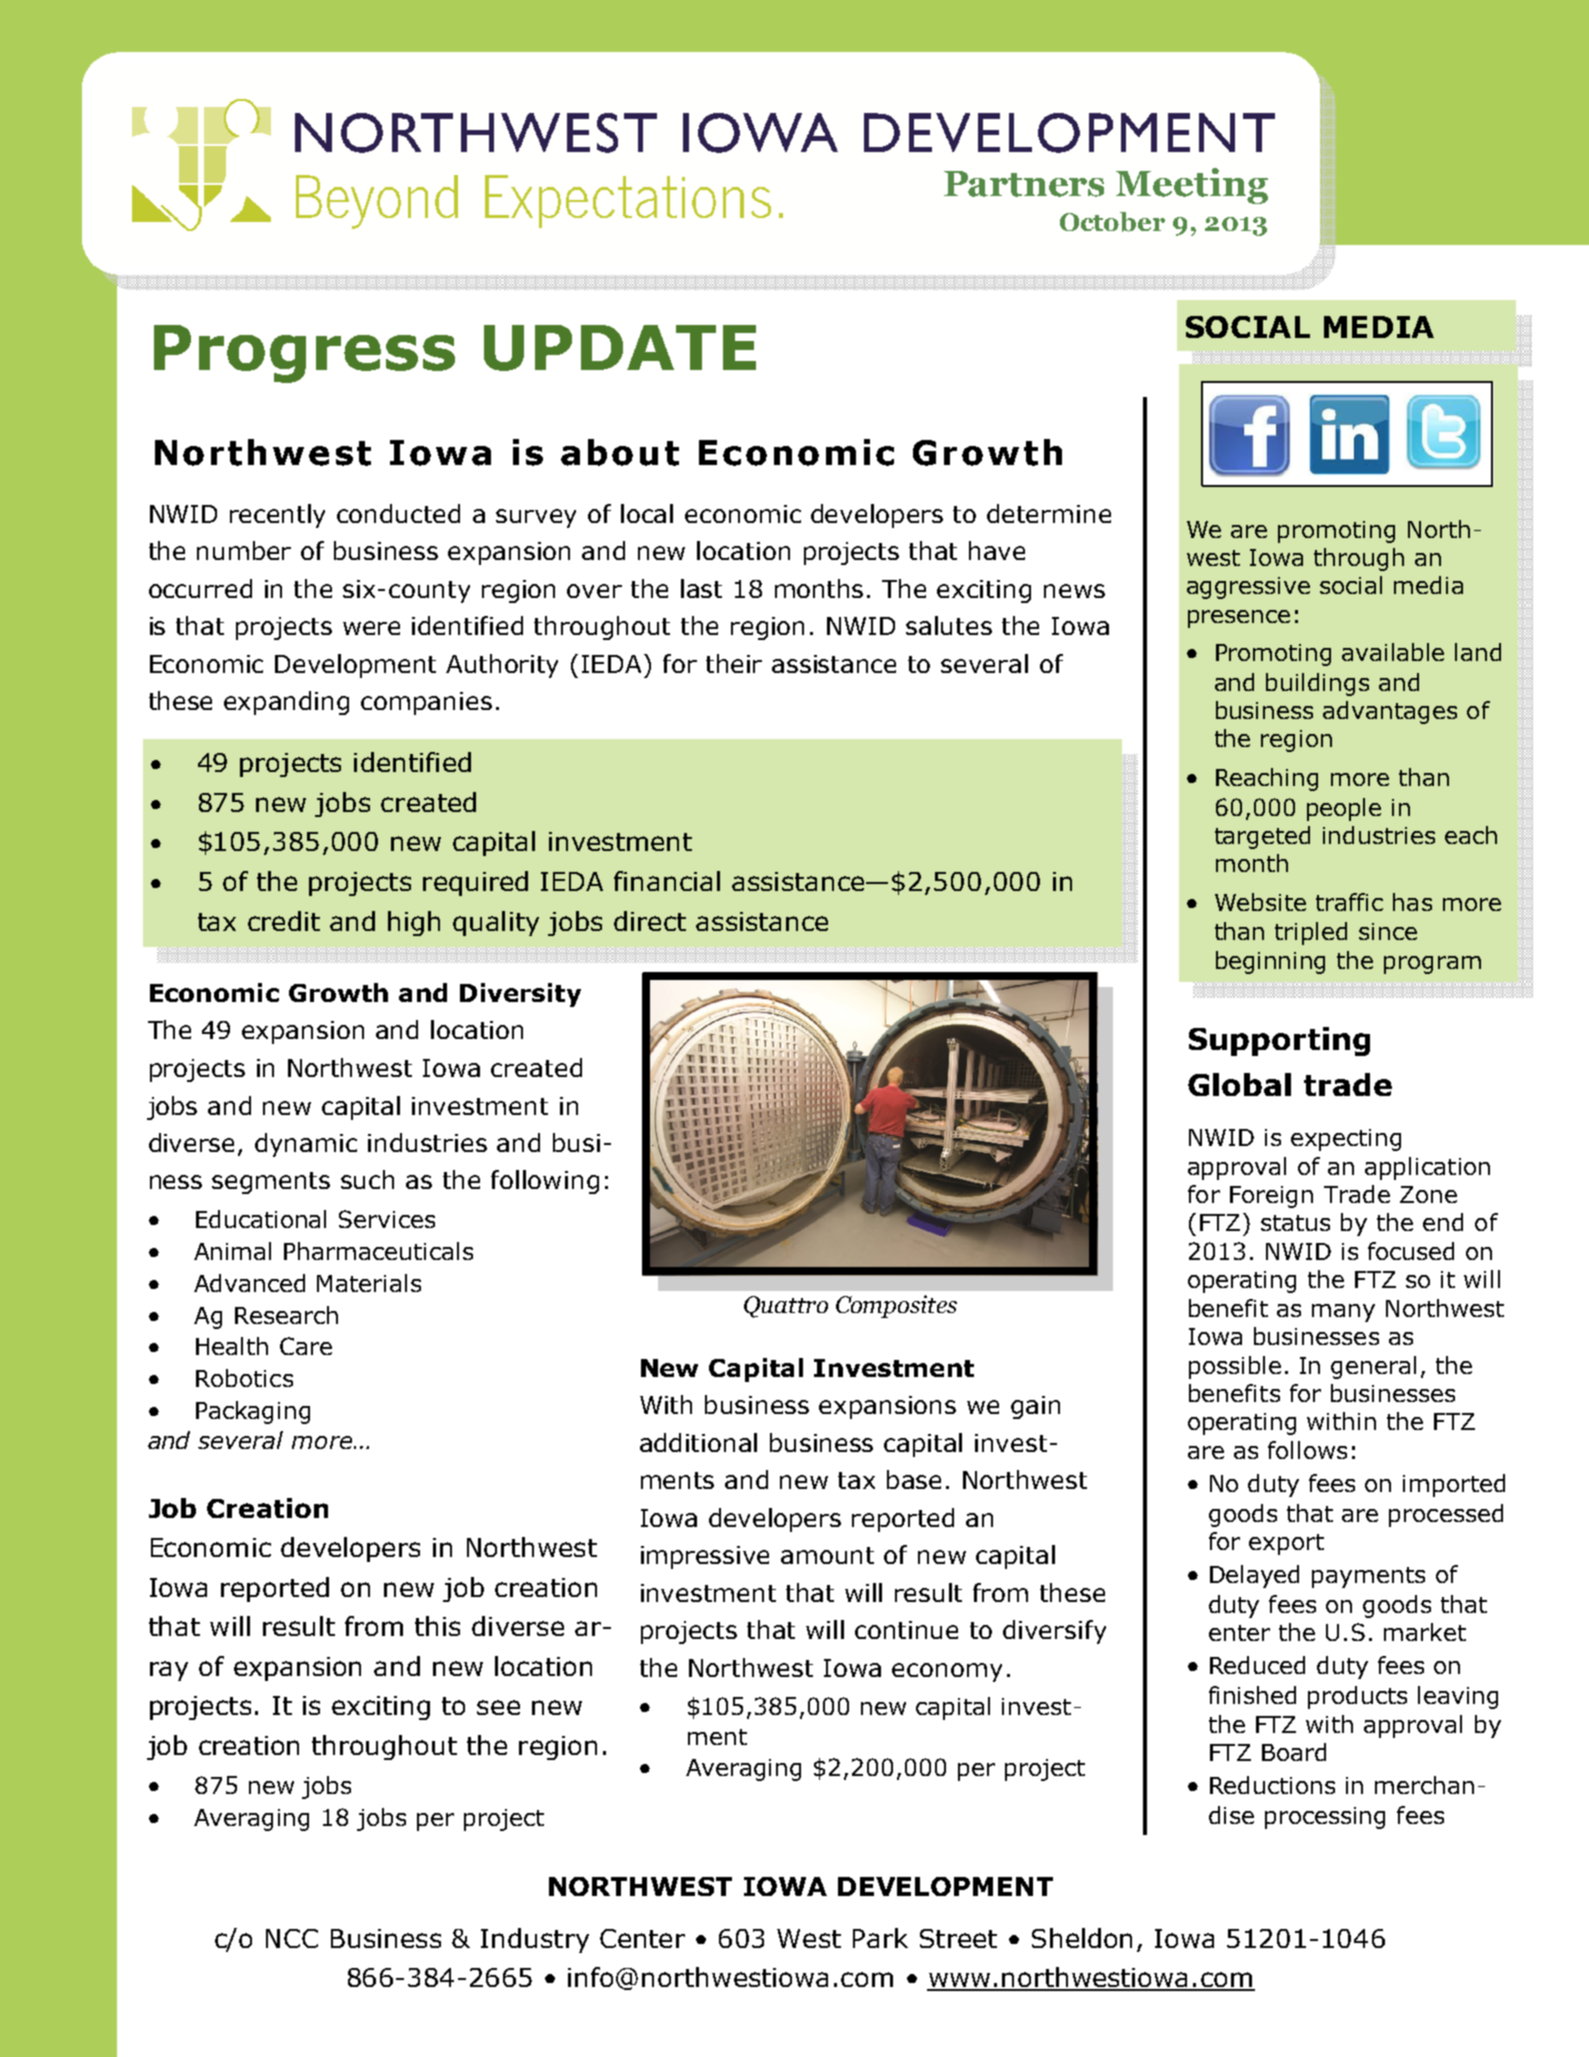 This screenshot has height=2057, width=1589. What do you see at coordinates (371, 628) in the screenshot?
I see `were` at bounding box center [371, 628].
